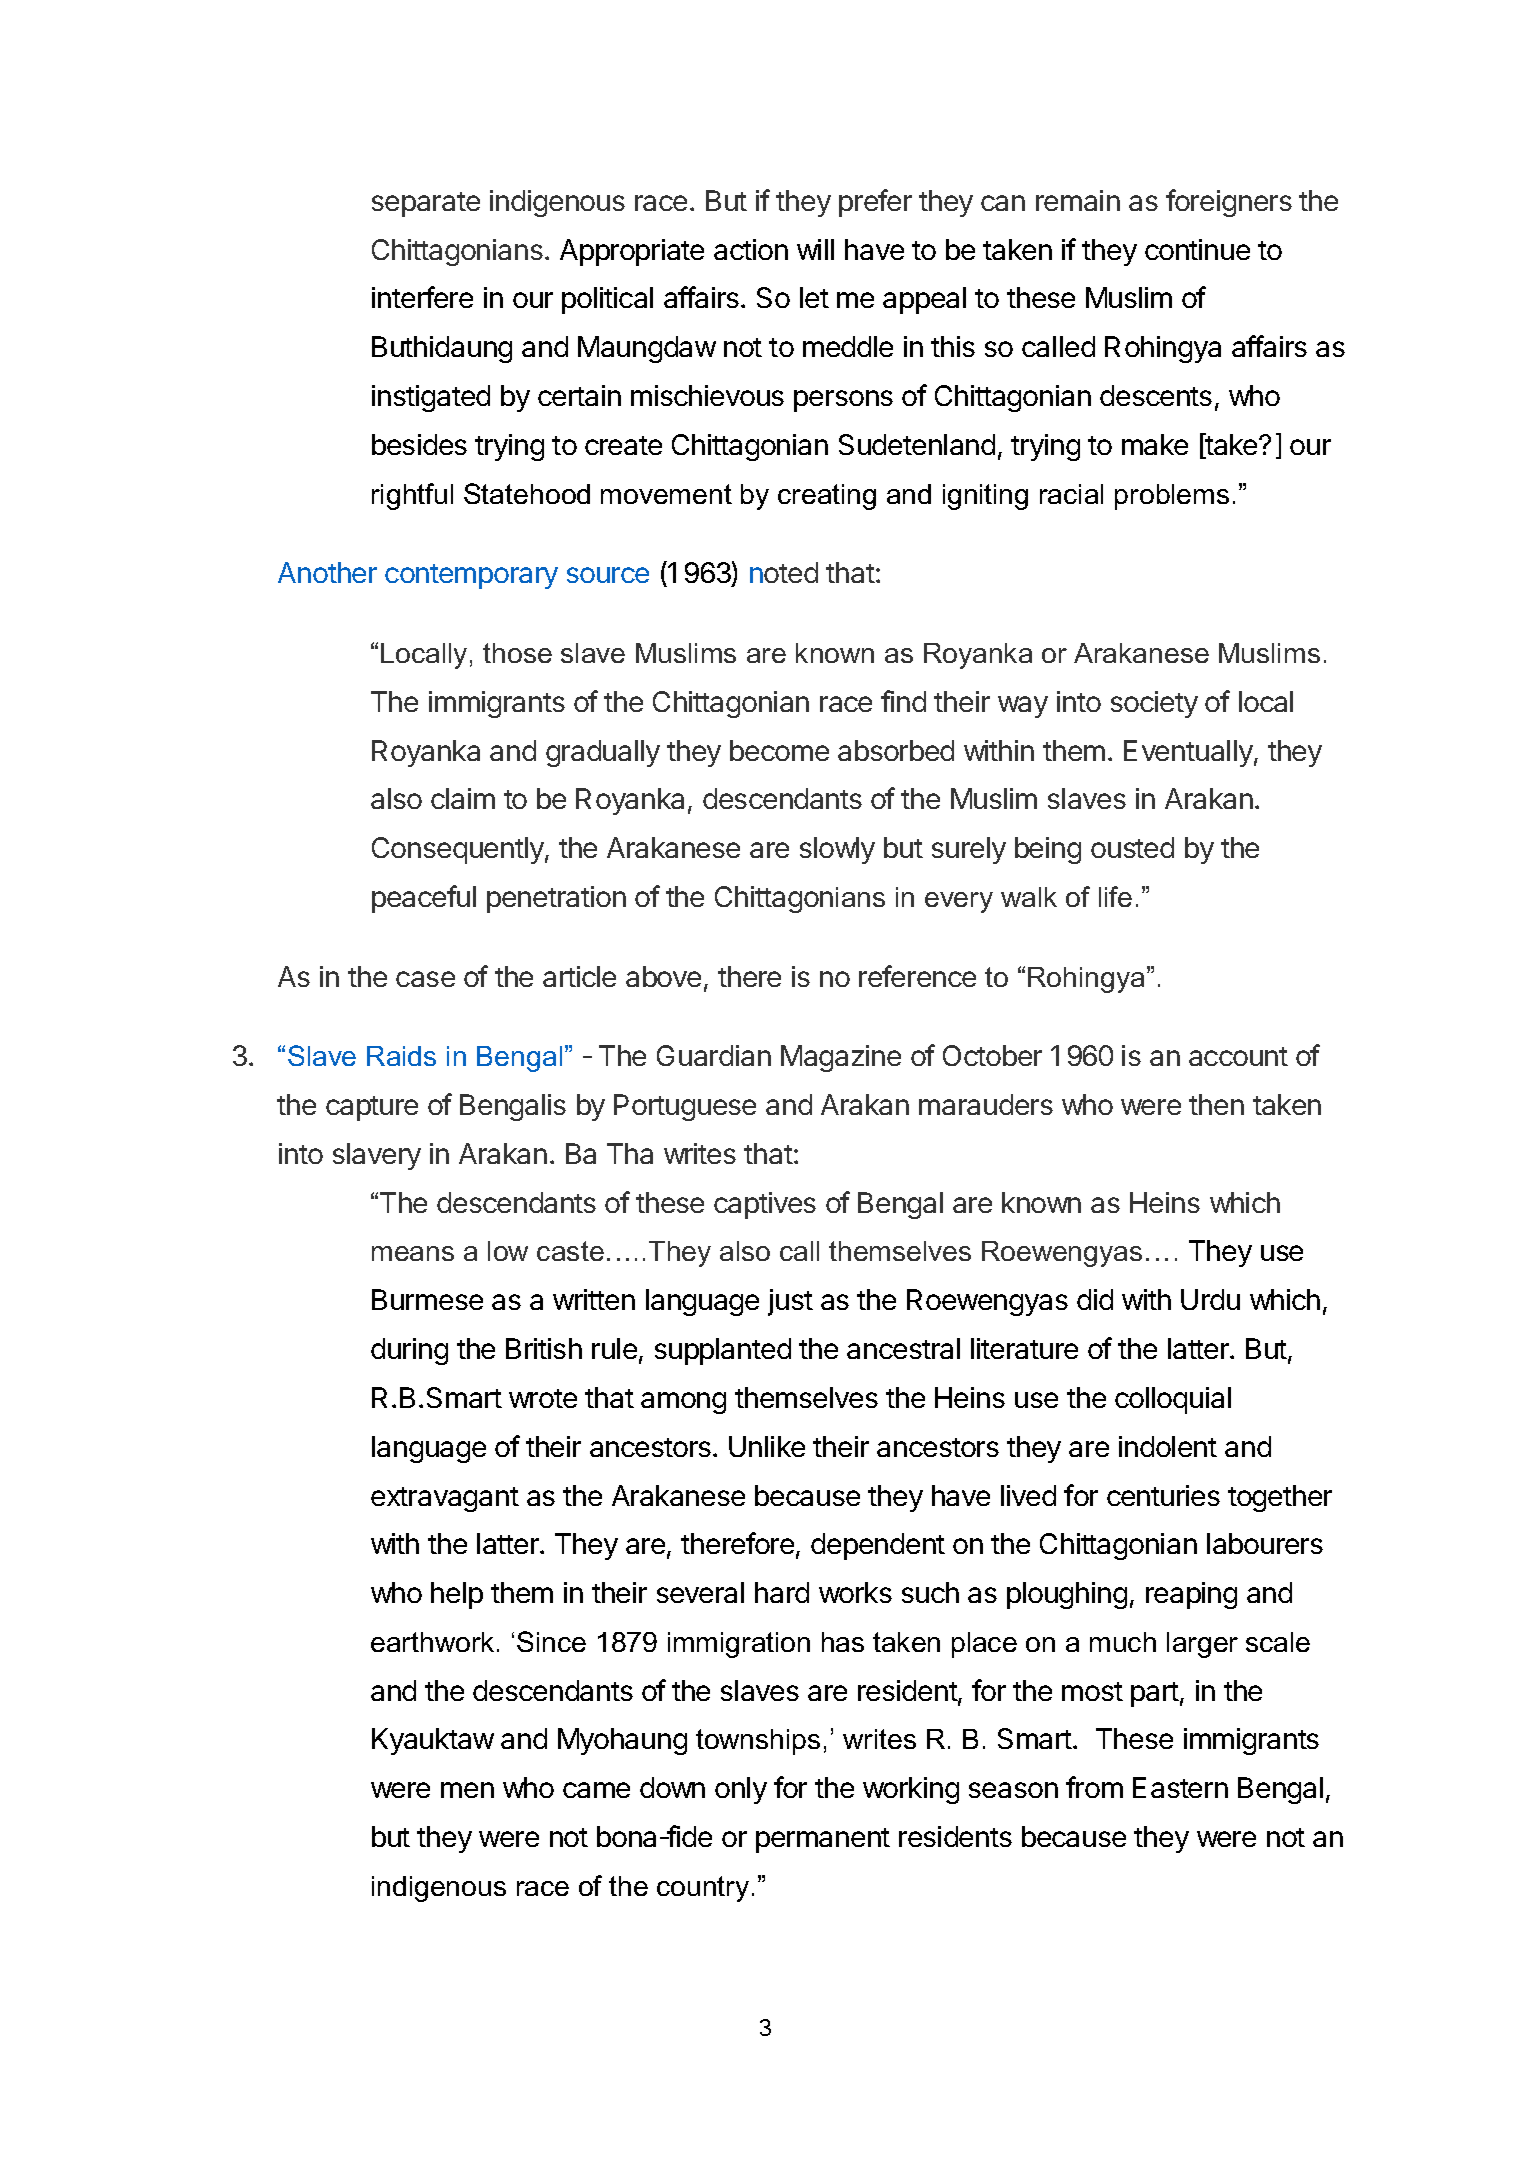  What do you see at coordinates (1168, 1446) in the image?
I see `indolent` at bounding box center [1168, 1446].
